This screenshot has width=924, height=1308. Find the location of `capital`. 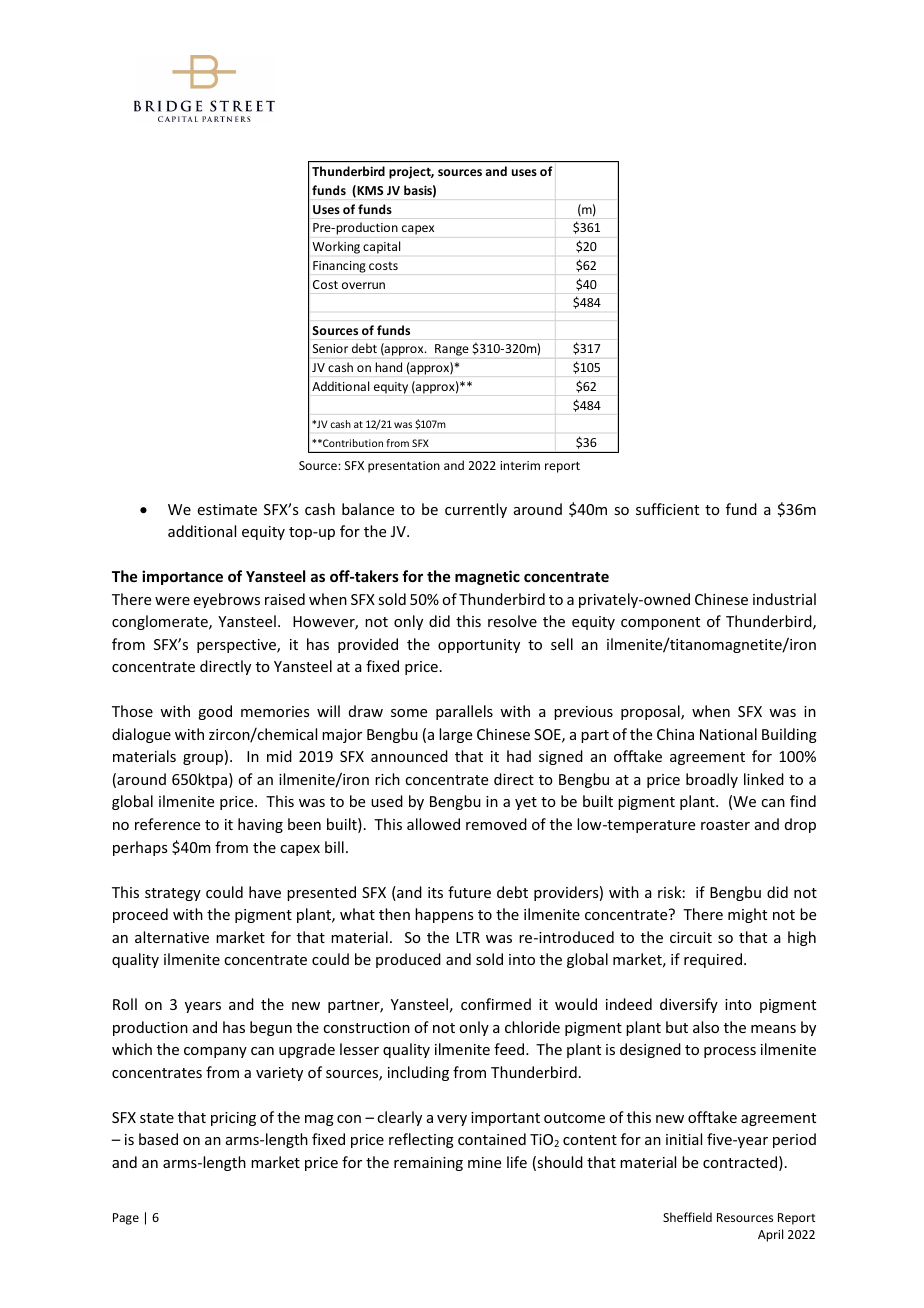

capital is located at coordinates (381, 247).
